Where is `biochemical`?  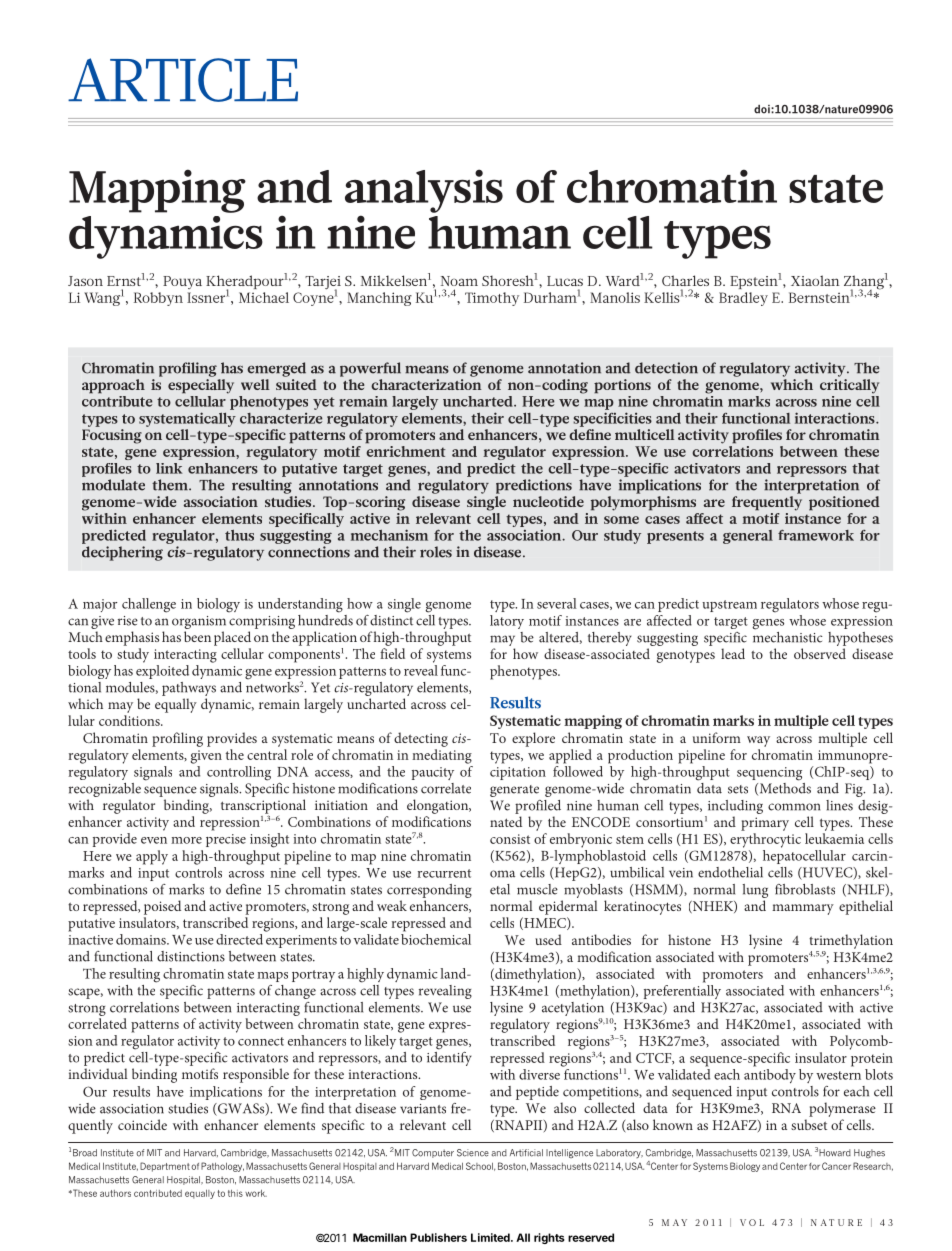
biochemical is located at coordinates (436, 938).
